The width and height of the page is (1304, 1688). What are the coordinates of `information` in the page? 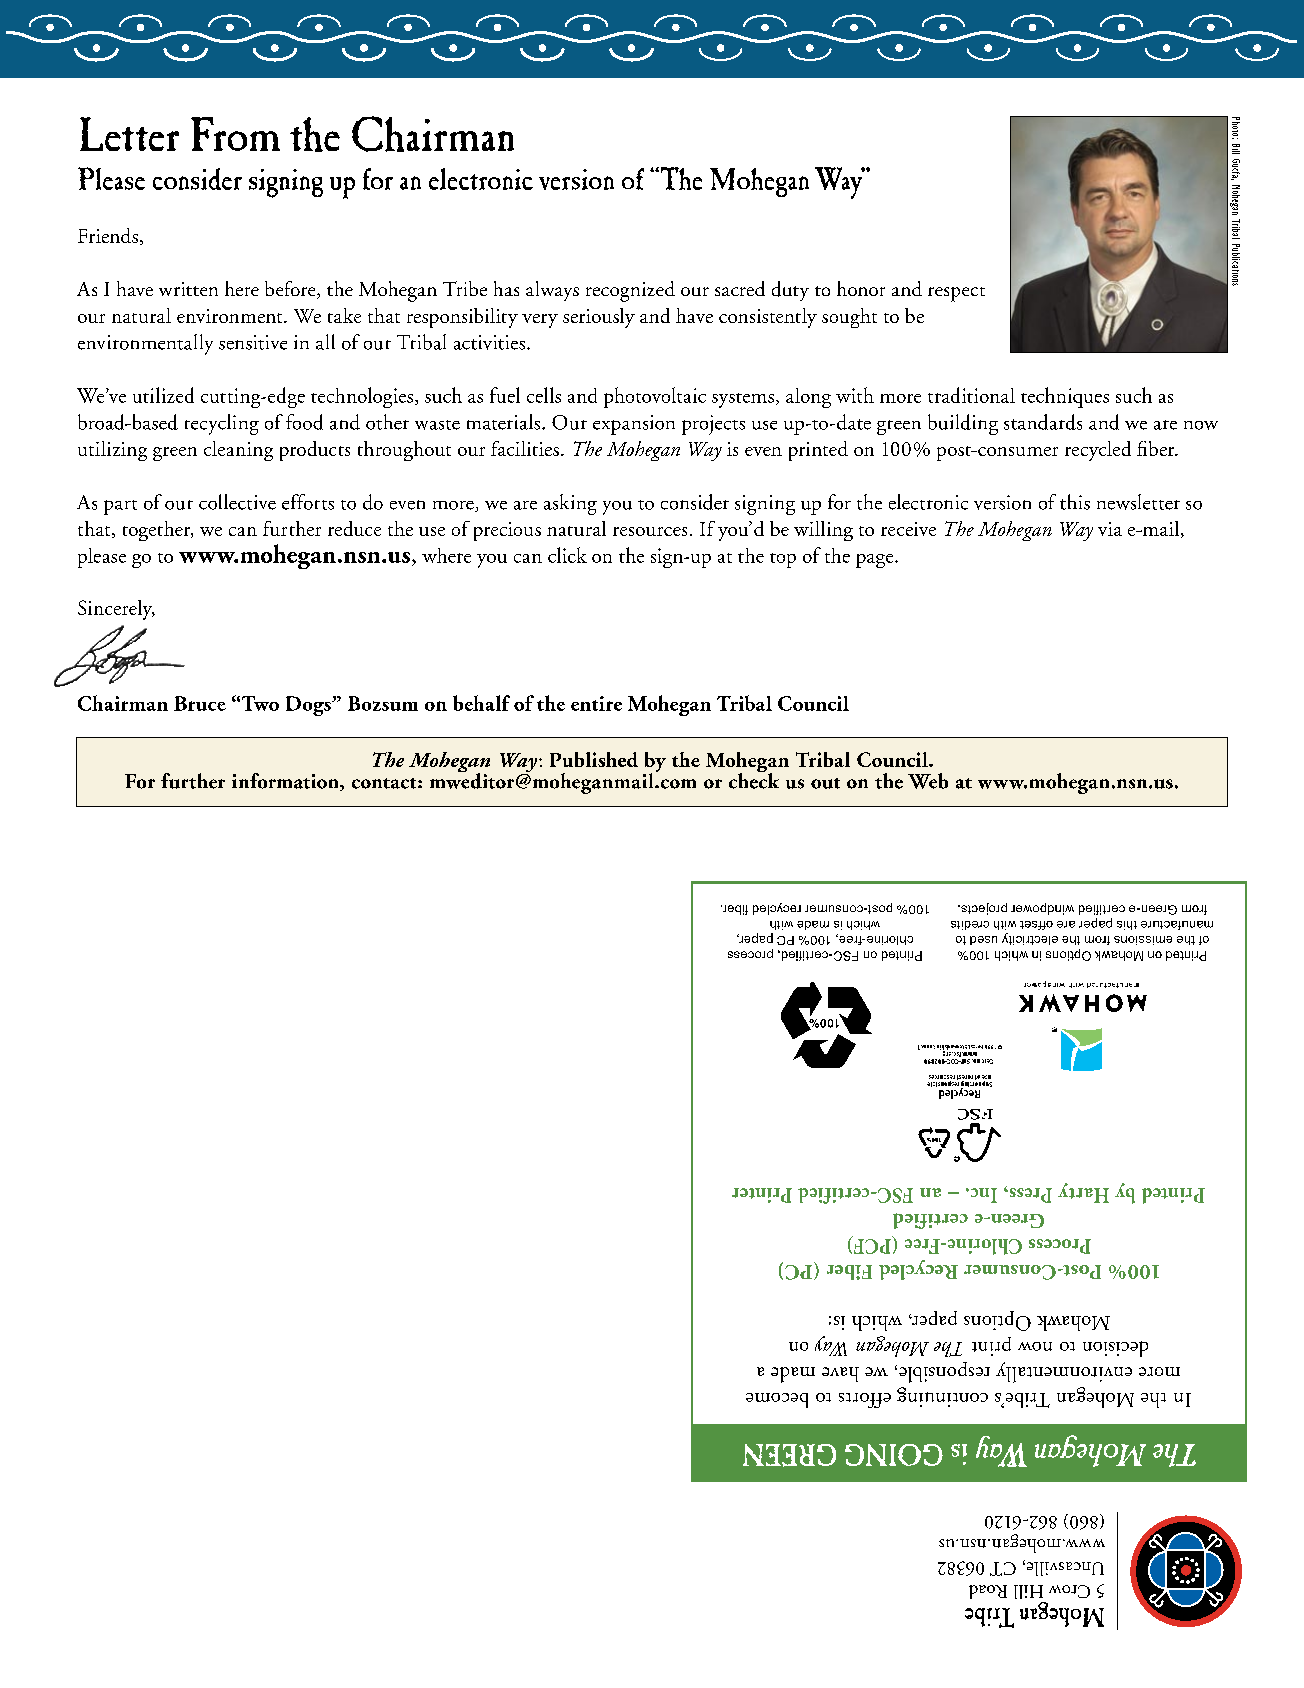 It's located at (287, 782).
